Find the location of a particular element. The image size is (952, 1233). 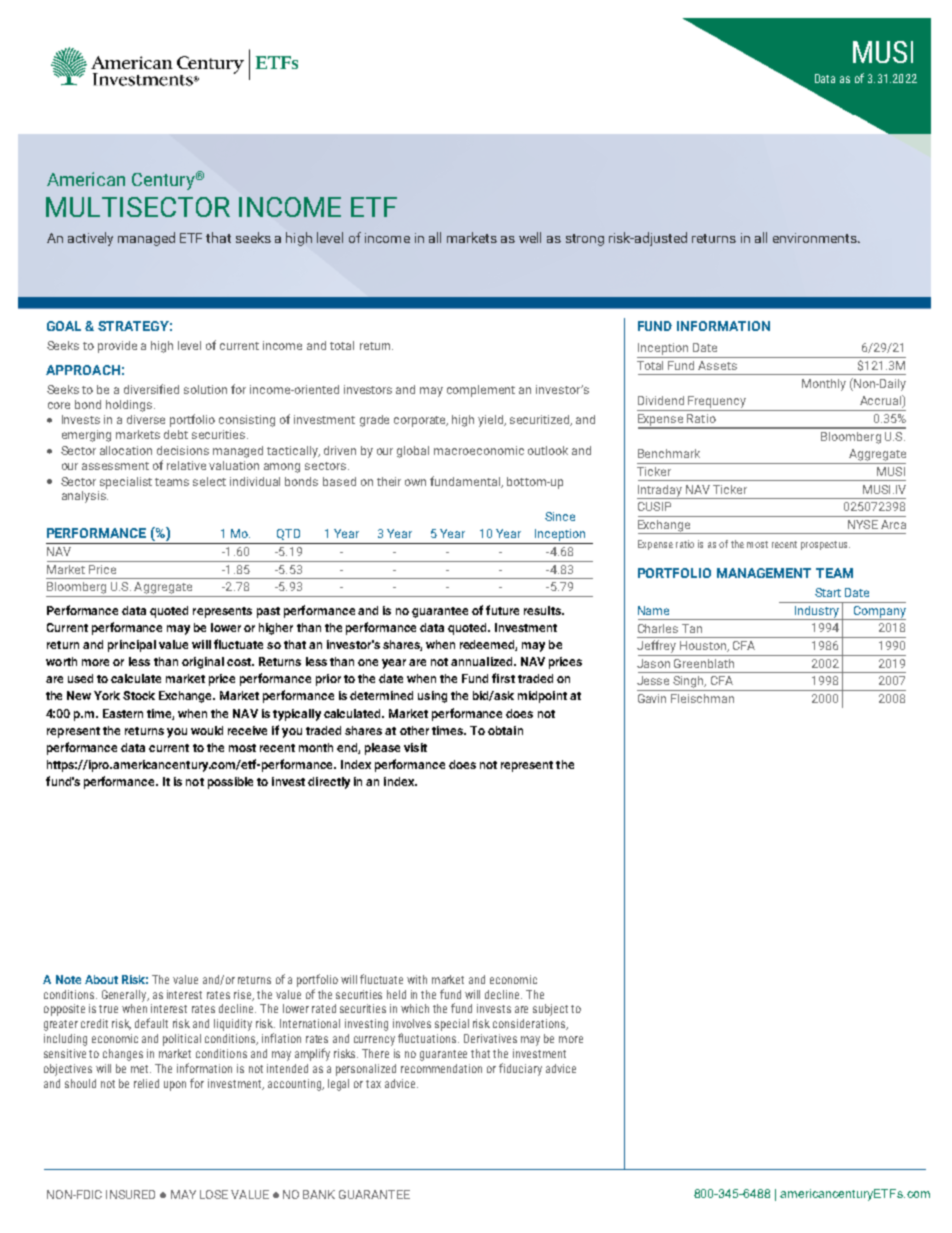

well is located at coordinates (530, 237).
